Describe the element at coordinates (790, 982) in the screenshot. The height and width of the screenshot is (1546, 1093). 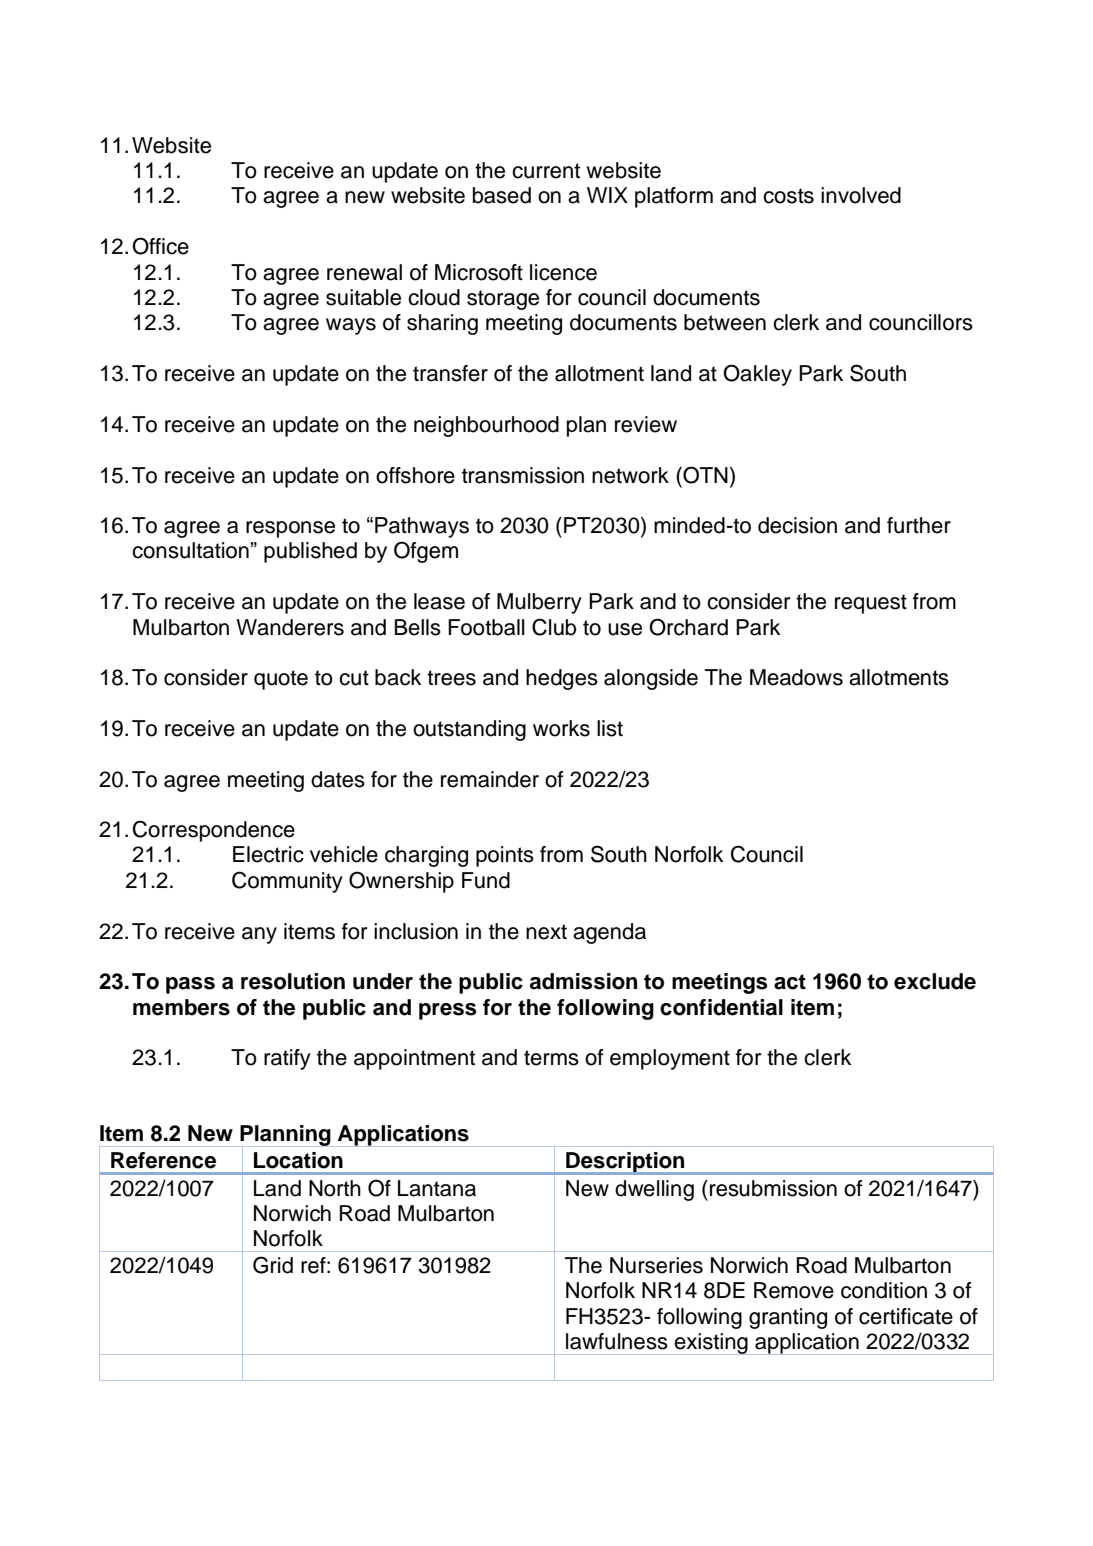
I see `act` at that location.
